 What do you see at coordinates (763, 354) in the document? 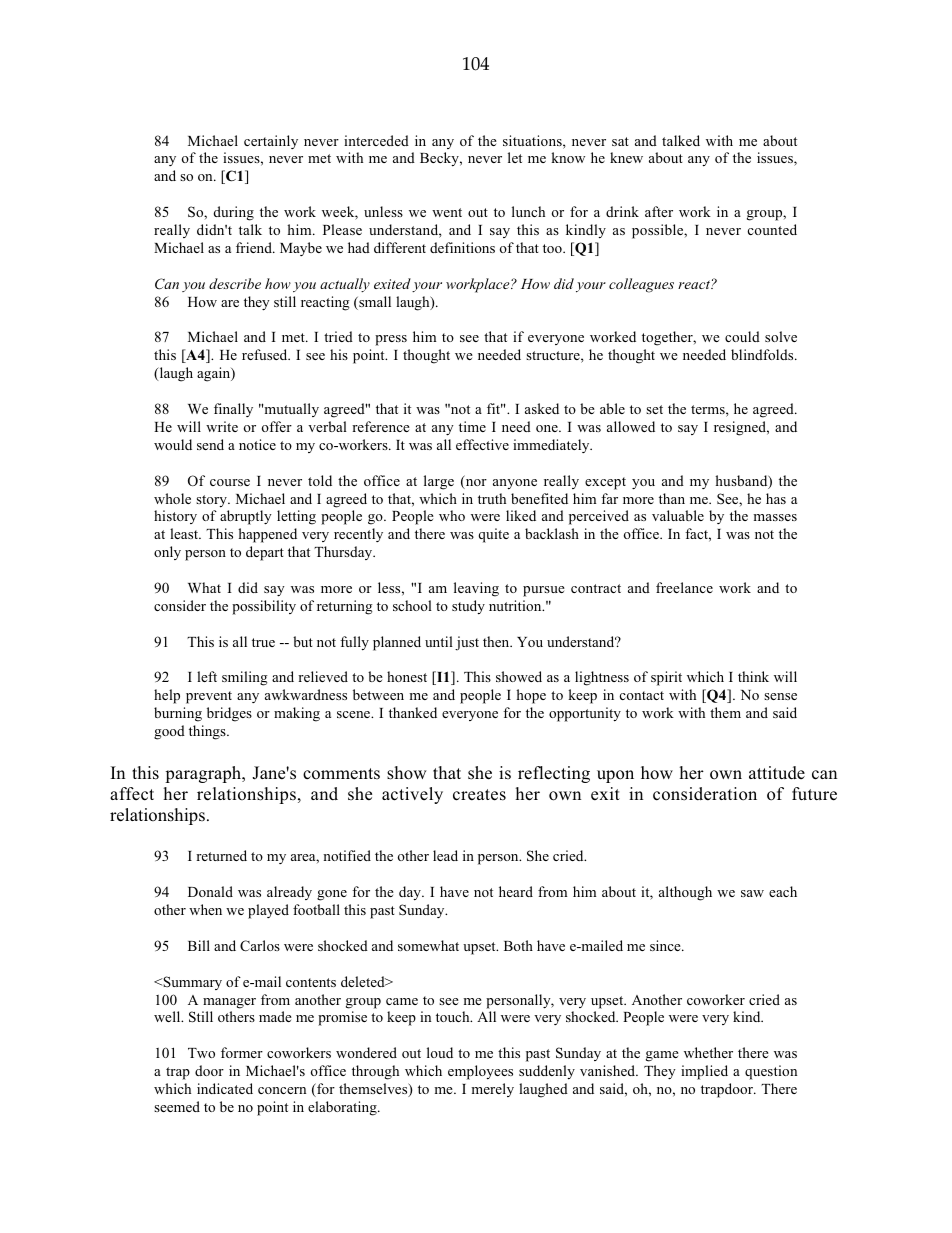
I see `blindfolds` at bounding box center [763, 354].
